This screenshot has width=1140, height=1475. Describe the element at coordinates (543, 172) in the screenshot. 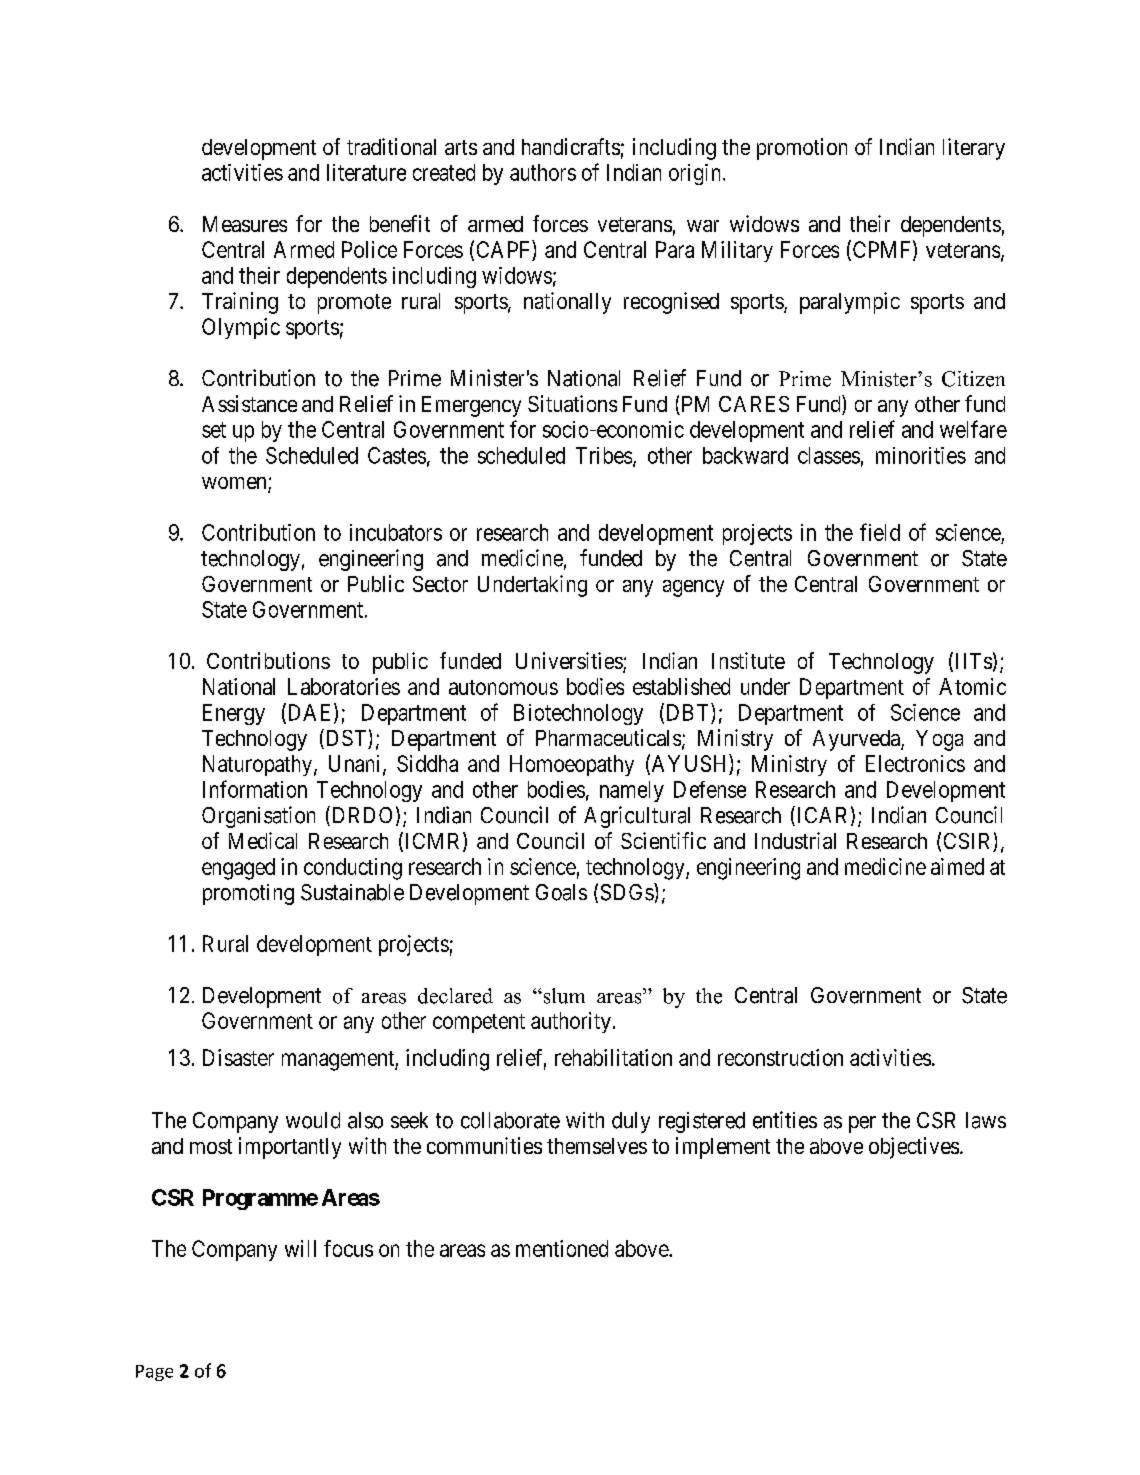

I see `authors` at that location.
